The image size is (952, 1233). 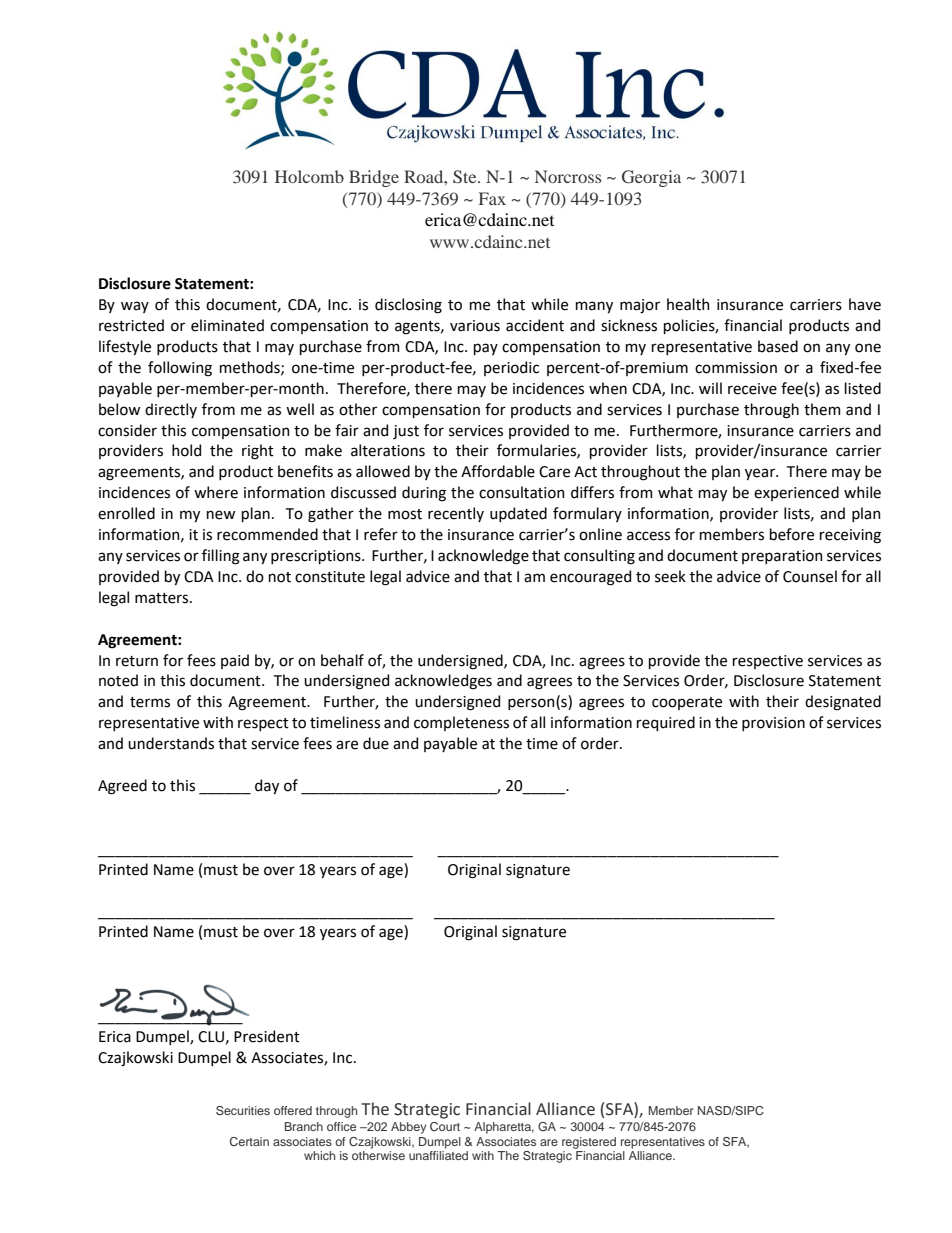 I want to click on Fax, so click(x=492, y=198).
